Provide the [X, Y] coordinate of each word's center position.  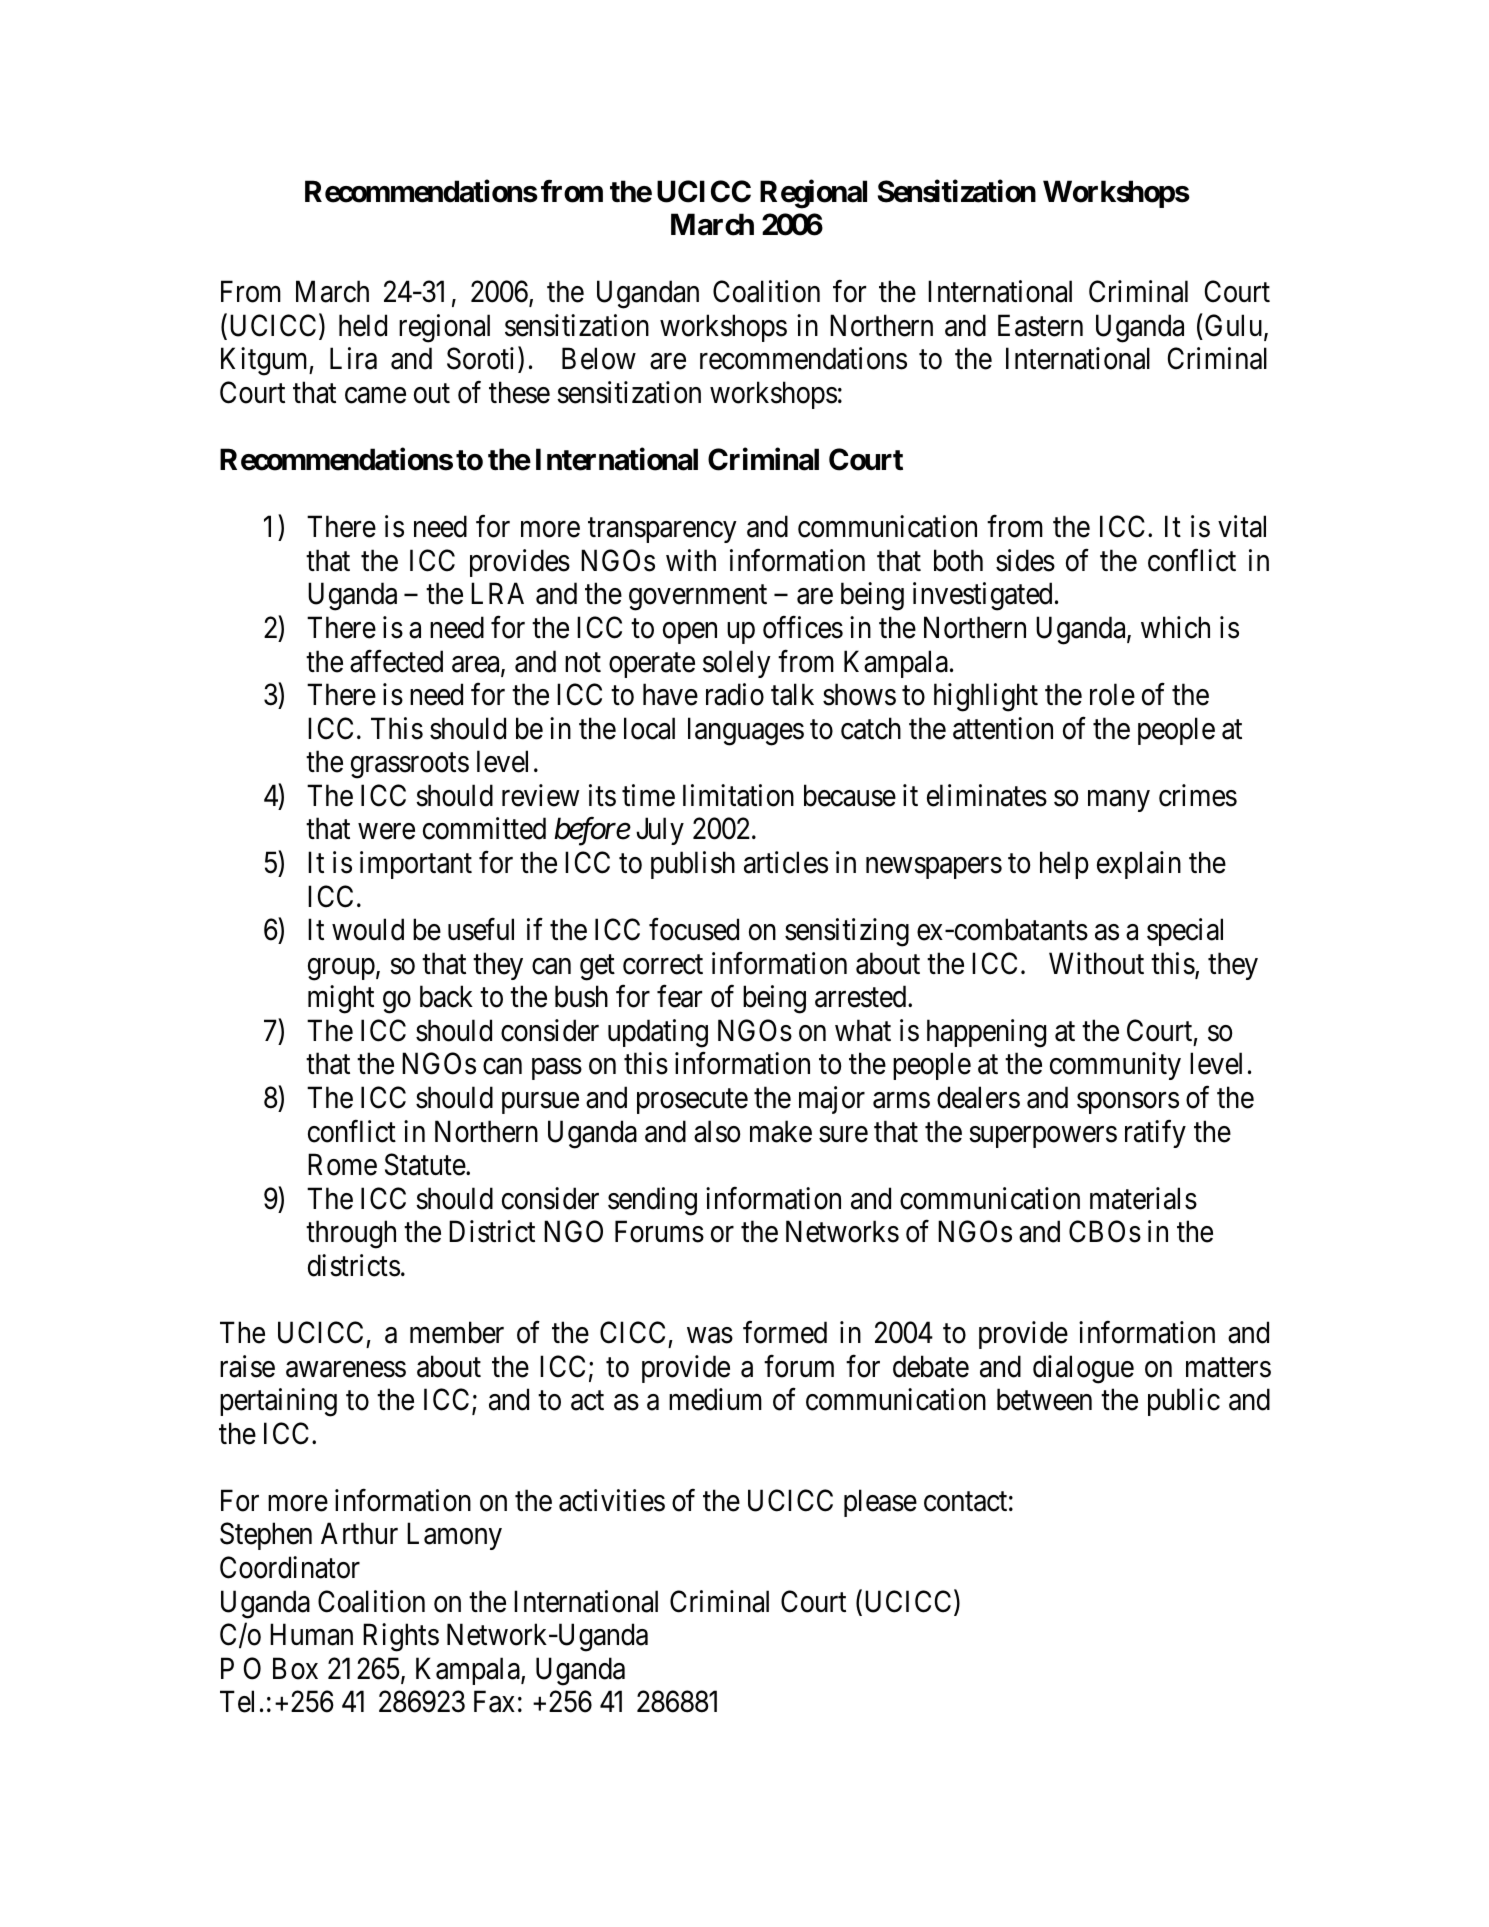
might [341, 999]
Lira [353, 359]
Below [599, 359]
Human [311, 1635]
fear [679, 996]
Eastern [1040, 326]
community [1115, 1066]
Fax [494, 1702]
